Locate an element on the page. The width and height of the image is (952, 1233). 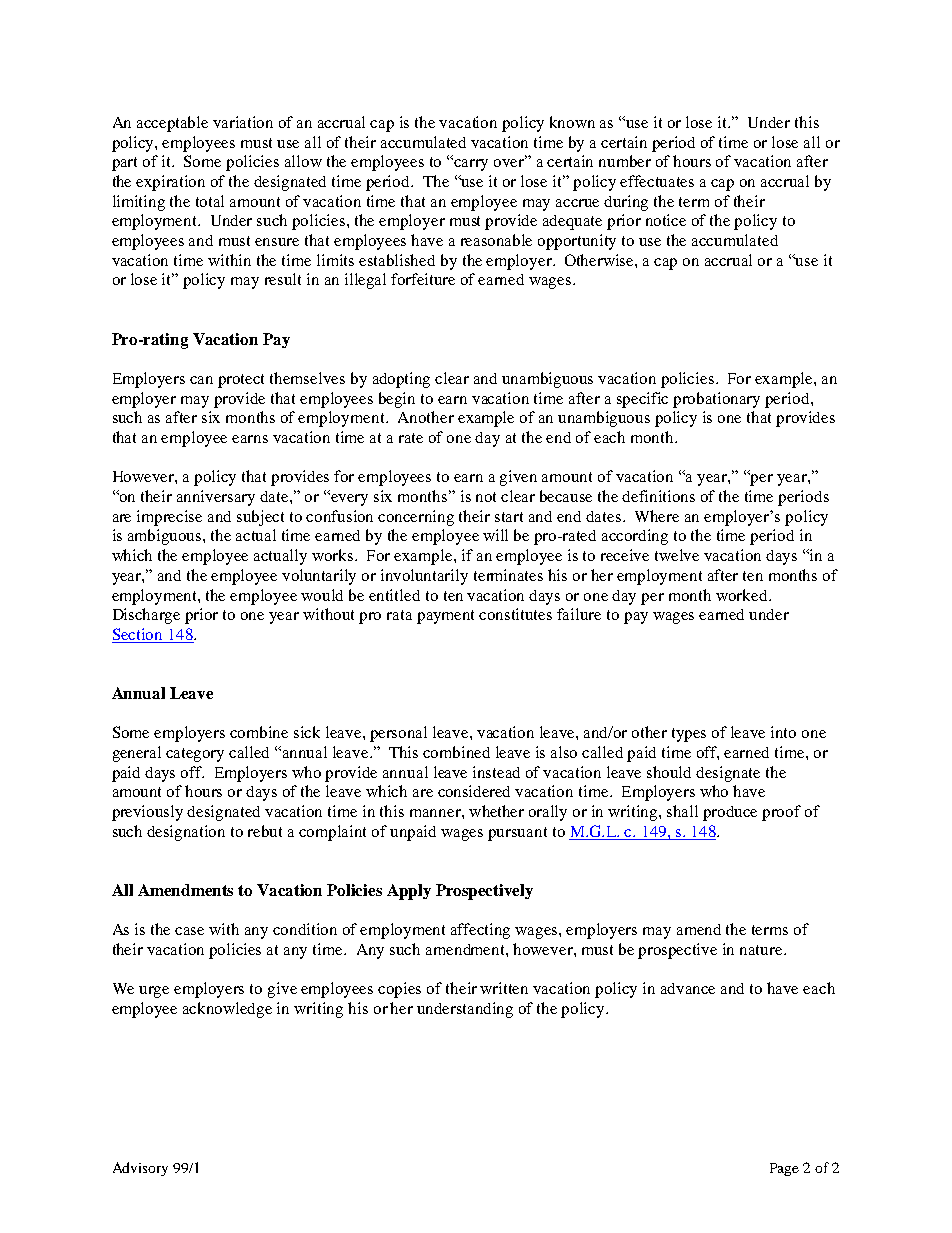
considered is located at coordinates (474, 791).
